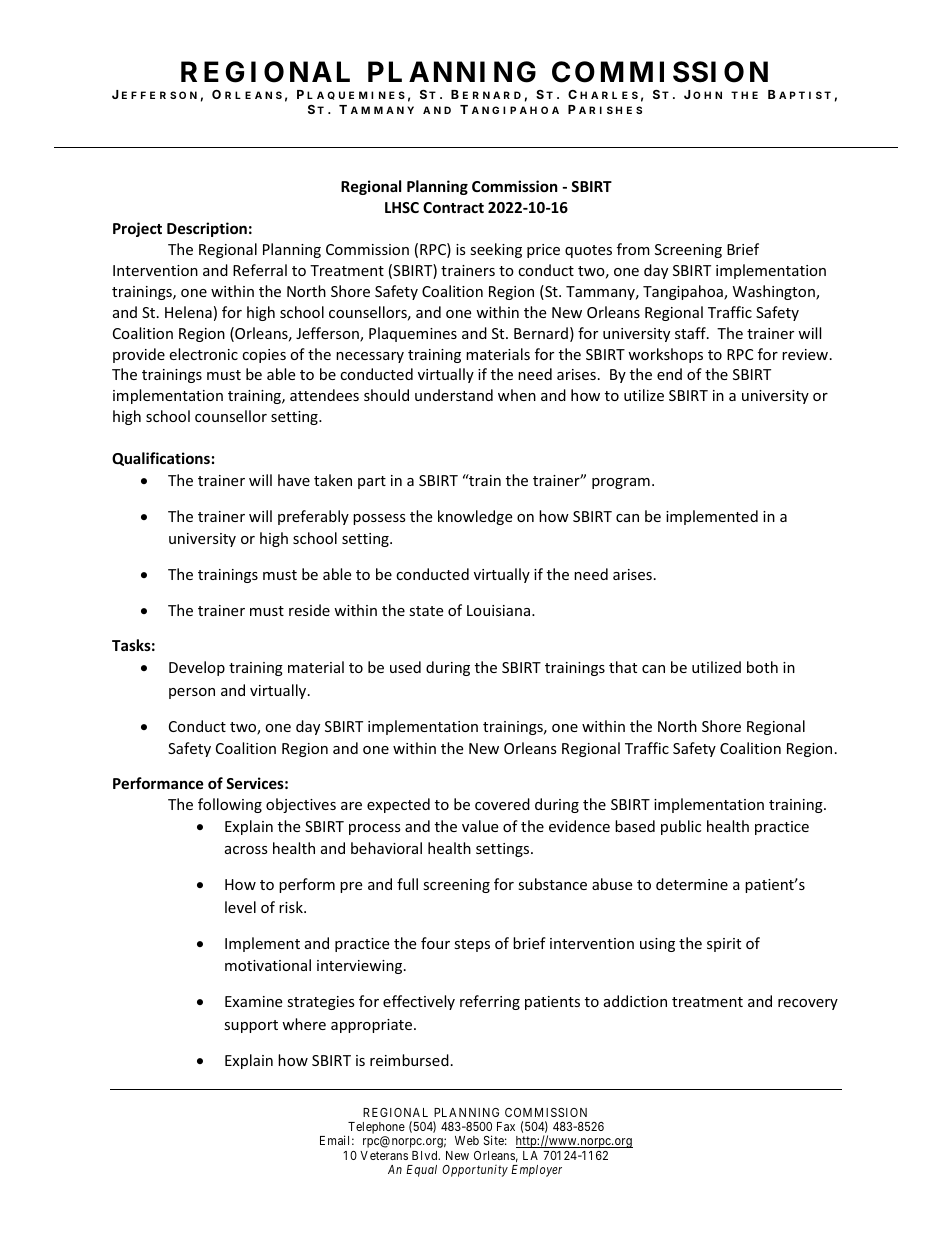  Describe the element at coordinates (207, 229) in the image. I see `Description` at that location.
